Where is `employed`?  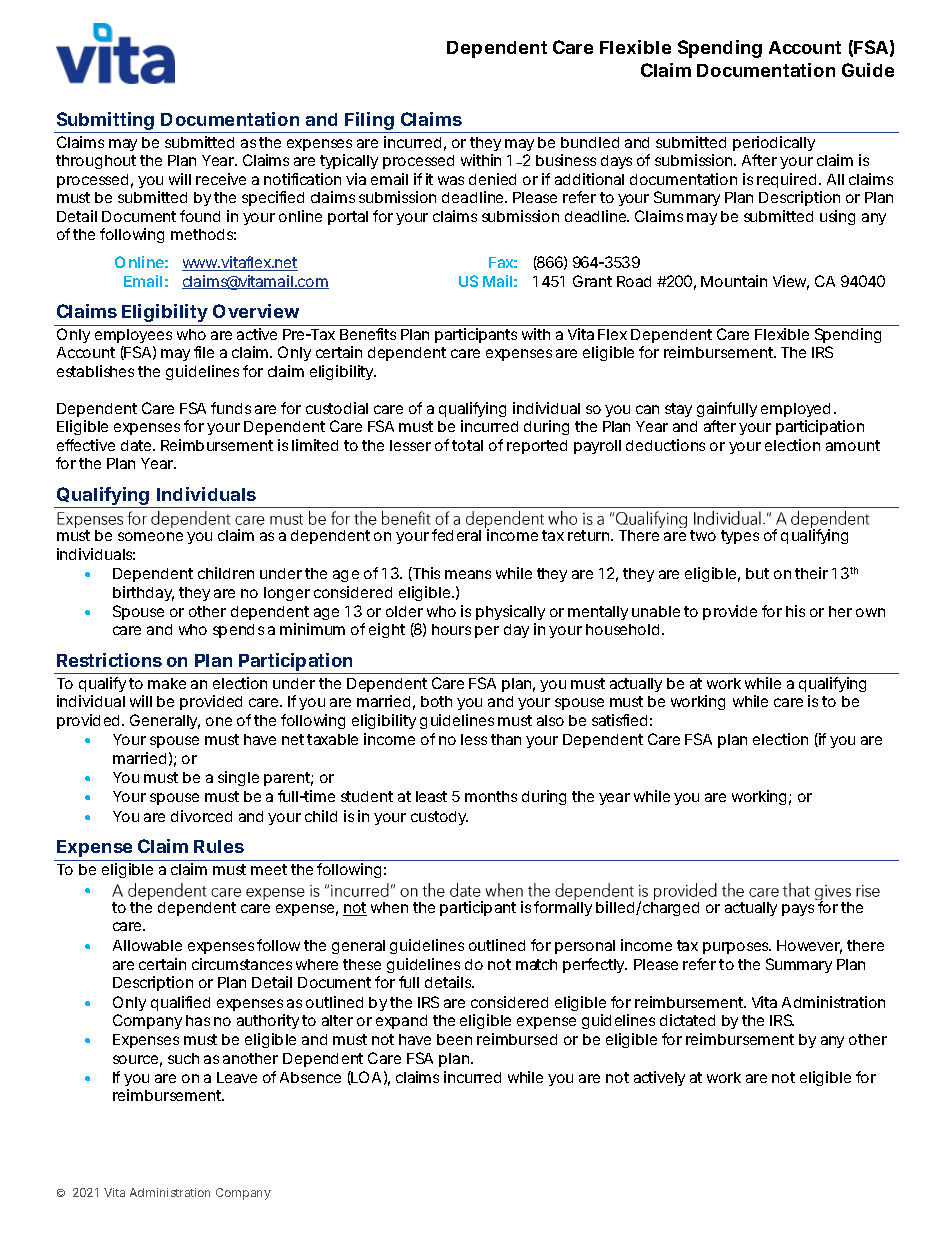 employed is located at coordinates (795, 410).
